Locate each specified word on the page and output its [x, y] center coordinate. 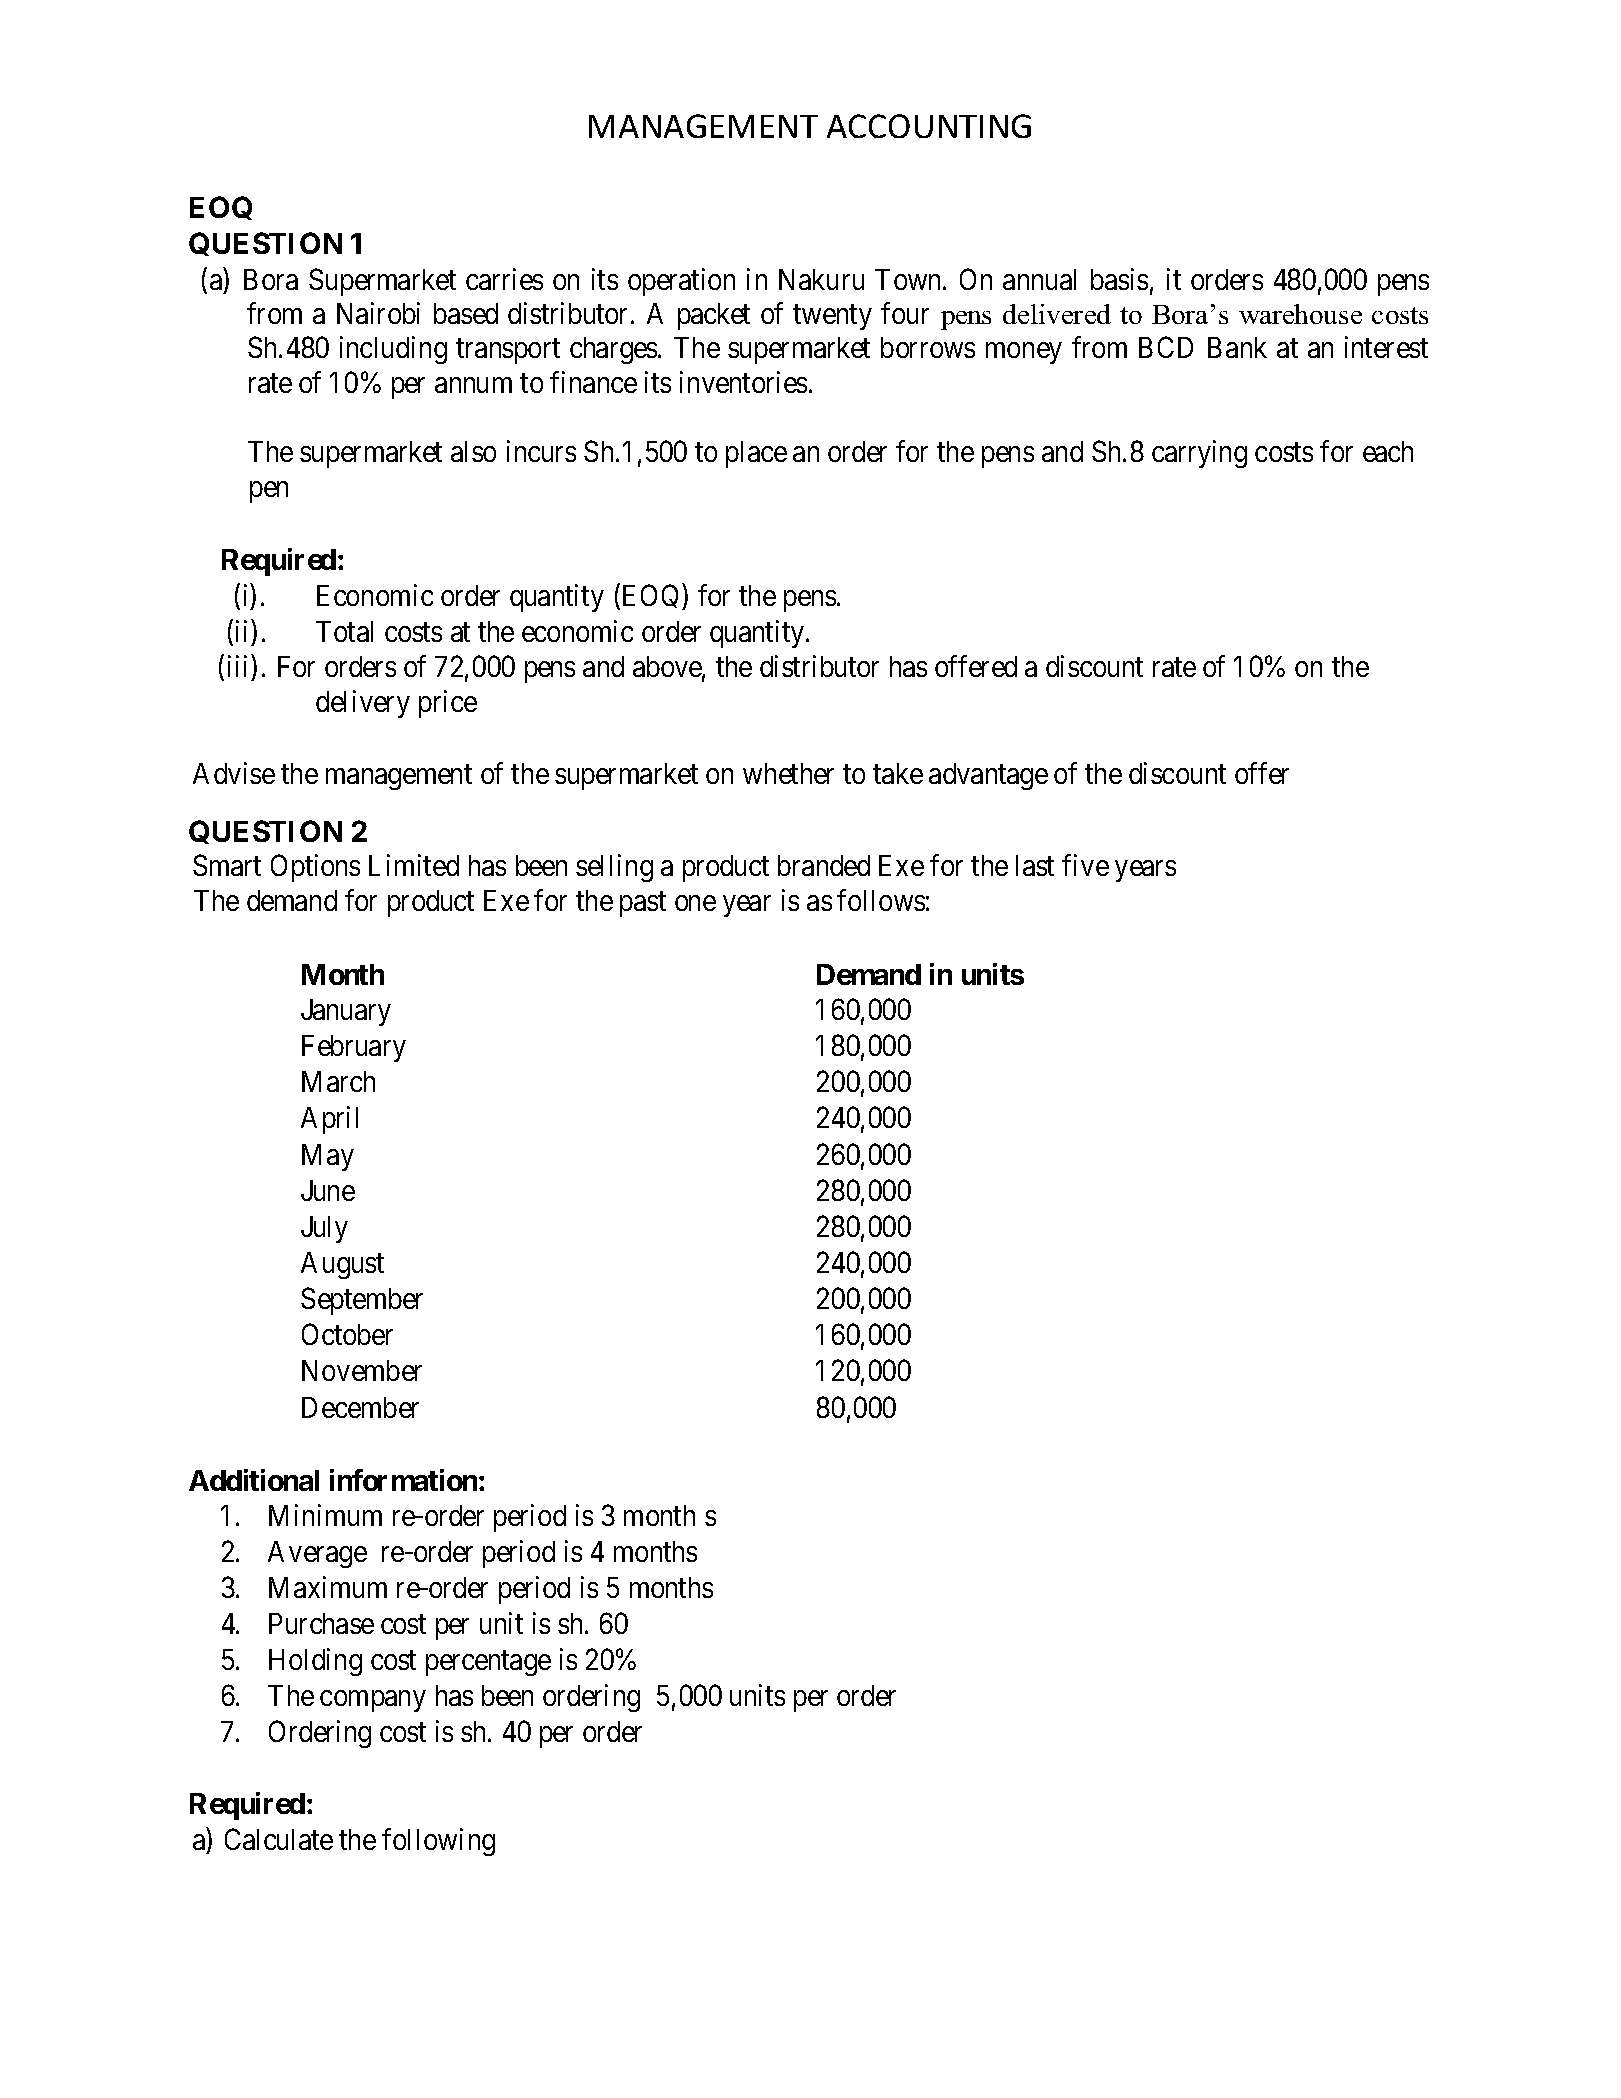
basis [1119, 279]
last [1035, 865]
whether [788, 773]
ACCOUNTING [929, 126]
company [373, 1701]
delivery [363, 704]
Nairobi [378, 313]
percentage [488, 1663]
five [1085, 865]
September [362, 1301]
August [342, 1265]
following [438, 1842]
